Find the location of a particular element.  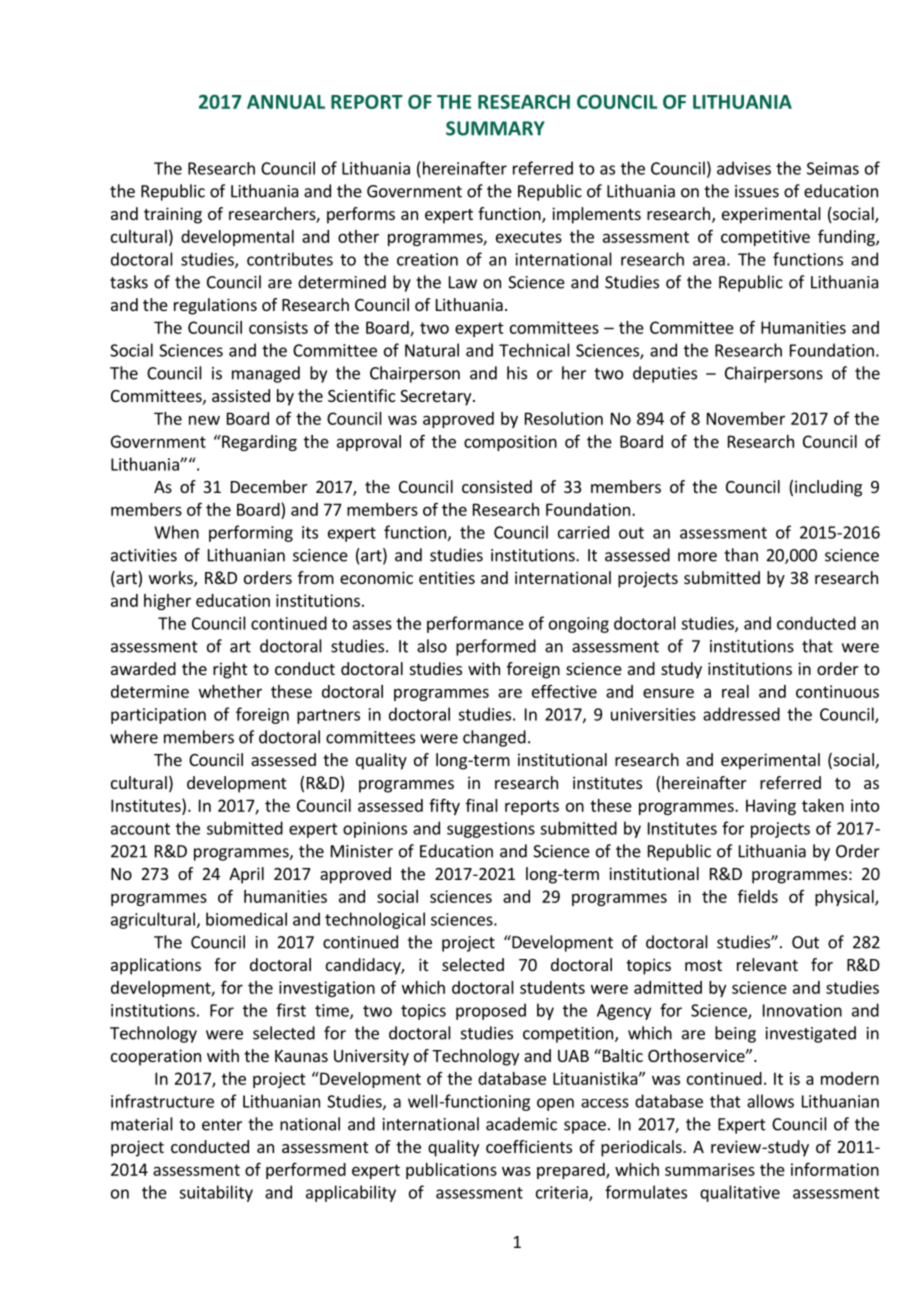

SUMMARY is located at coordinates (495, 128).
